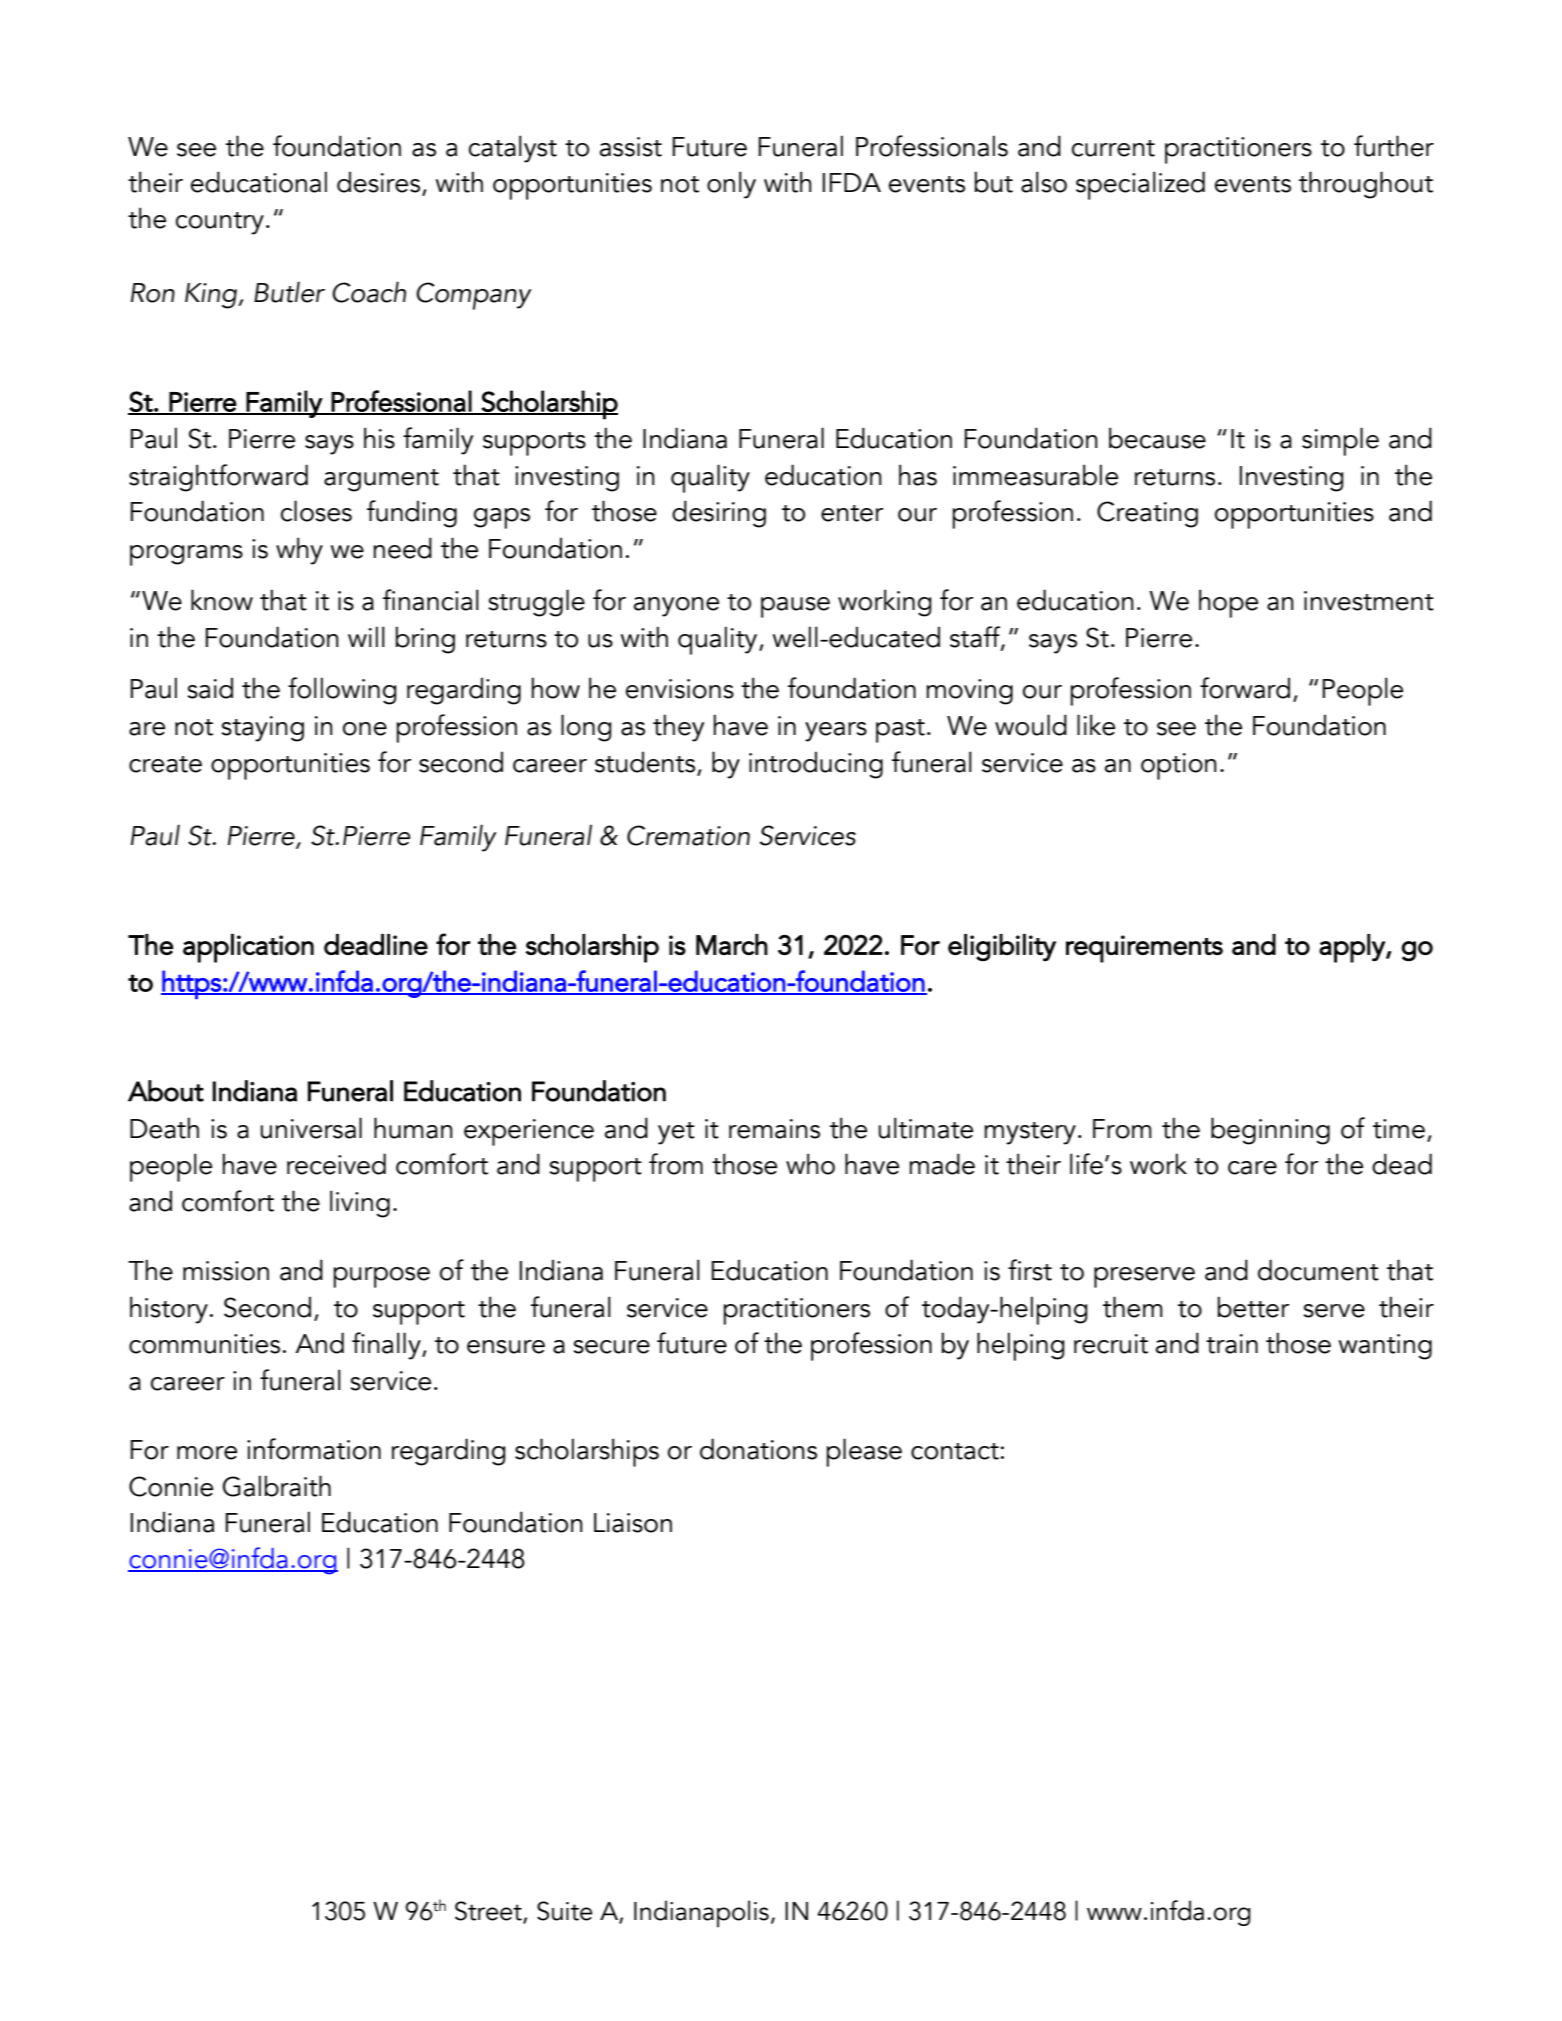 Image resolution: width=1562 pixels, height=2021 pixels. I want to click on Street, so click(489, 1912).
